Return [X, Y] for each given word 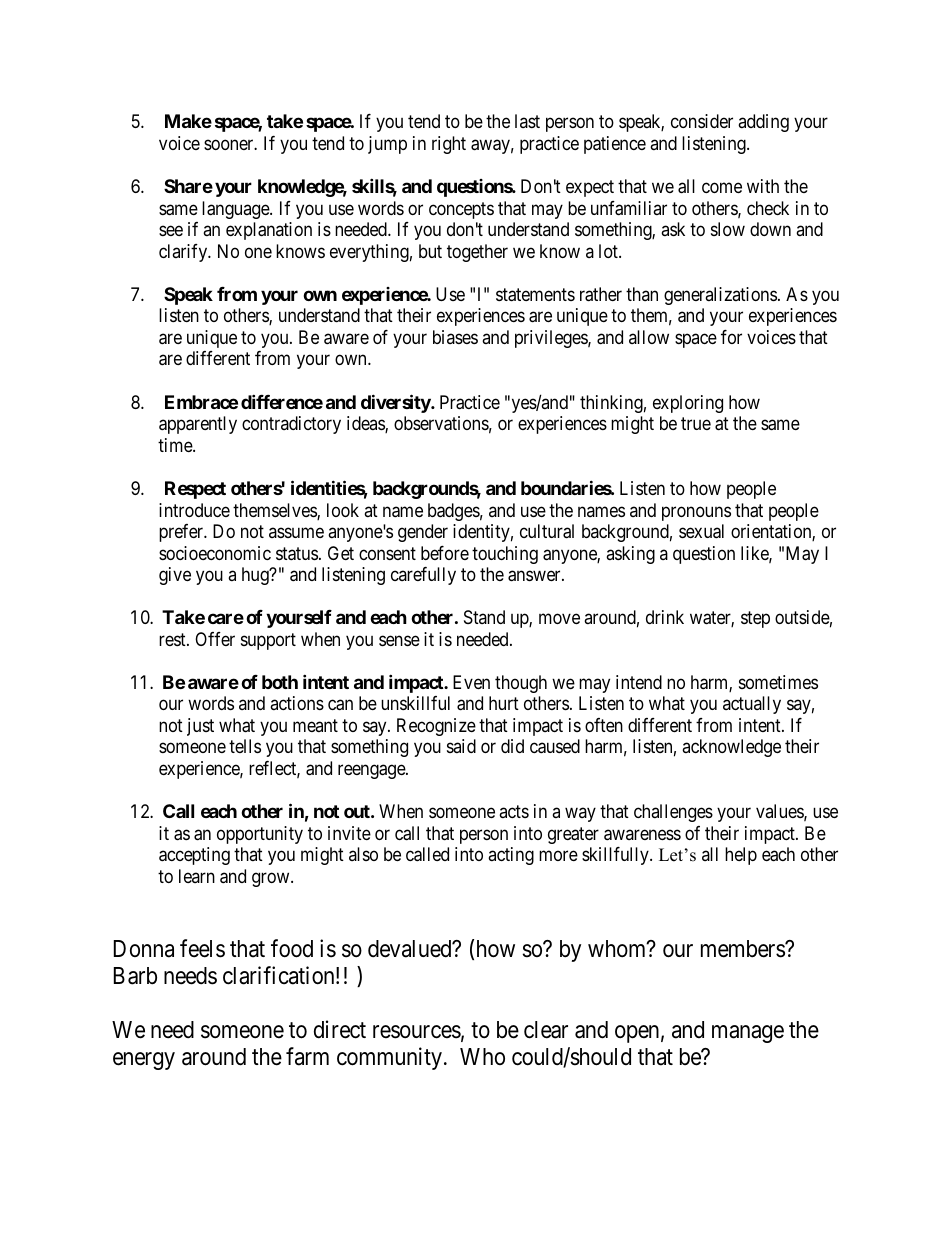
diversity [396, 403]
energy [144, 1061]
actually [752, 705]
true [696, 423]
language [236, 210]
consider [702, 121]
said [461, 746]
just [200, 727]
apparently [198, 425]
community [389, 1058]
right [449, 145]
